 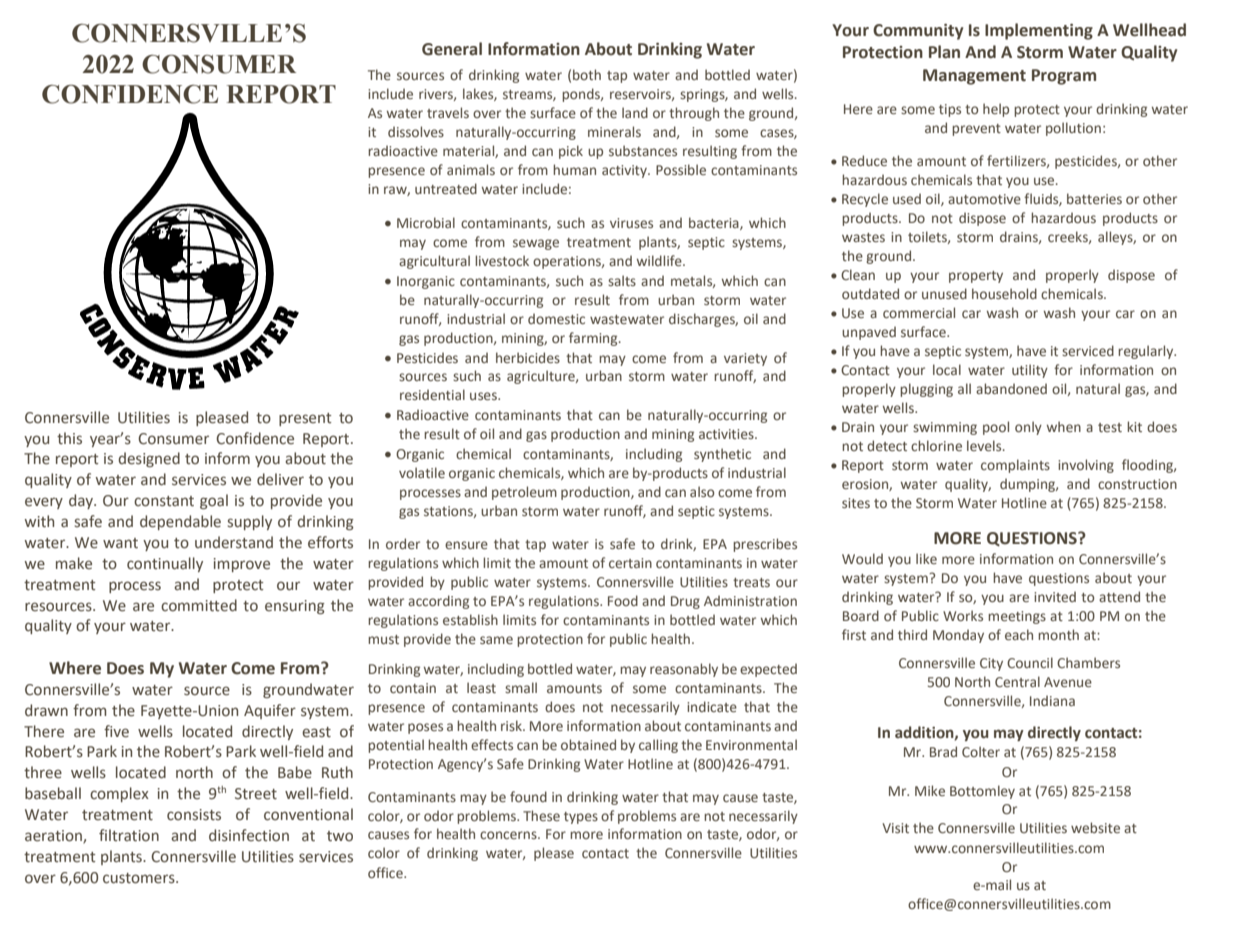 What do you see at coordinates (524, 493) in the image?
I see `petroleum` at bounding box center [524, 493].
